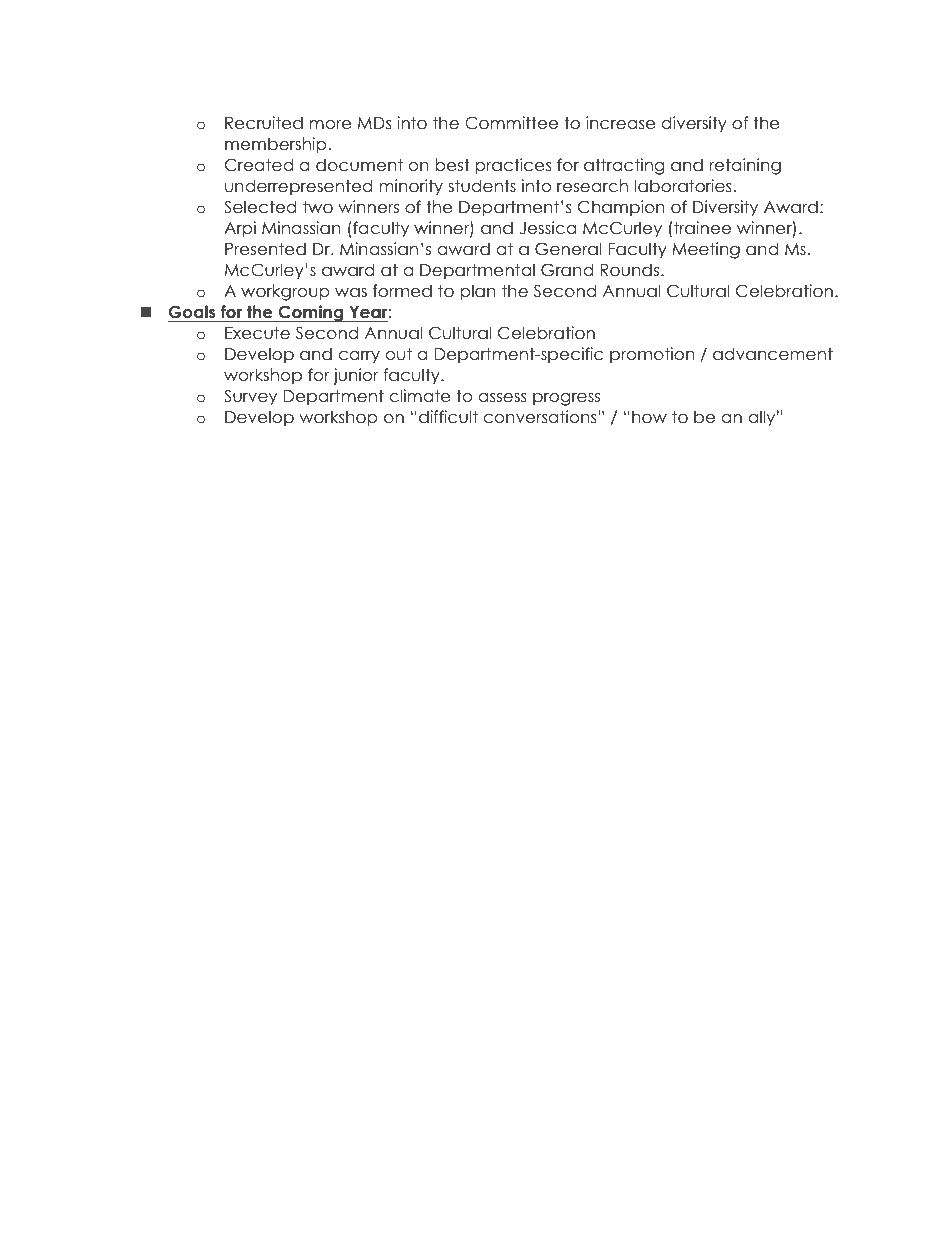 The image size is (952, 1233). What do you see at coordinates (250, 397) in the document?
I see `Survey` at bounding box center [250, 397].
